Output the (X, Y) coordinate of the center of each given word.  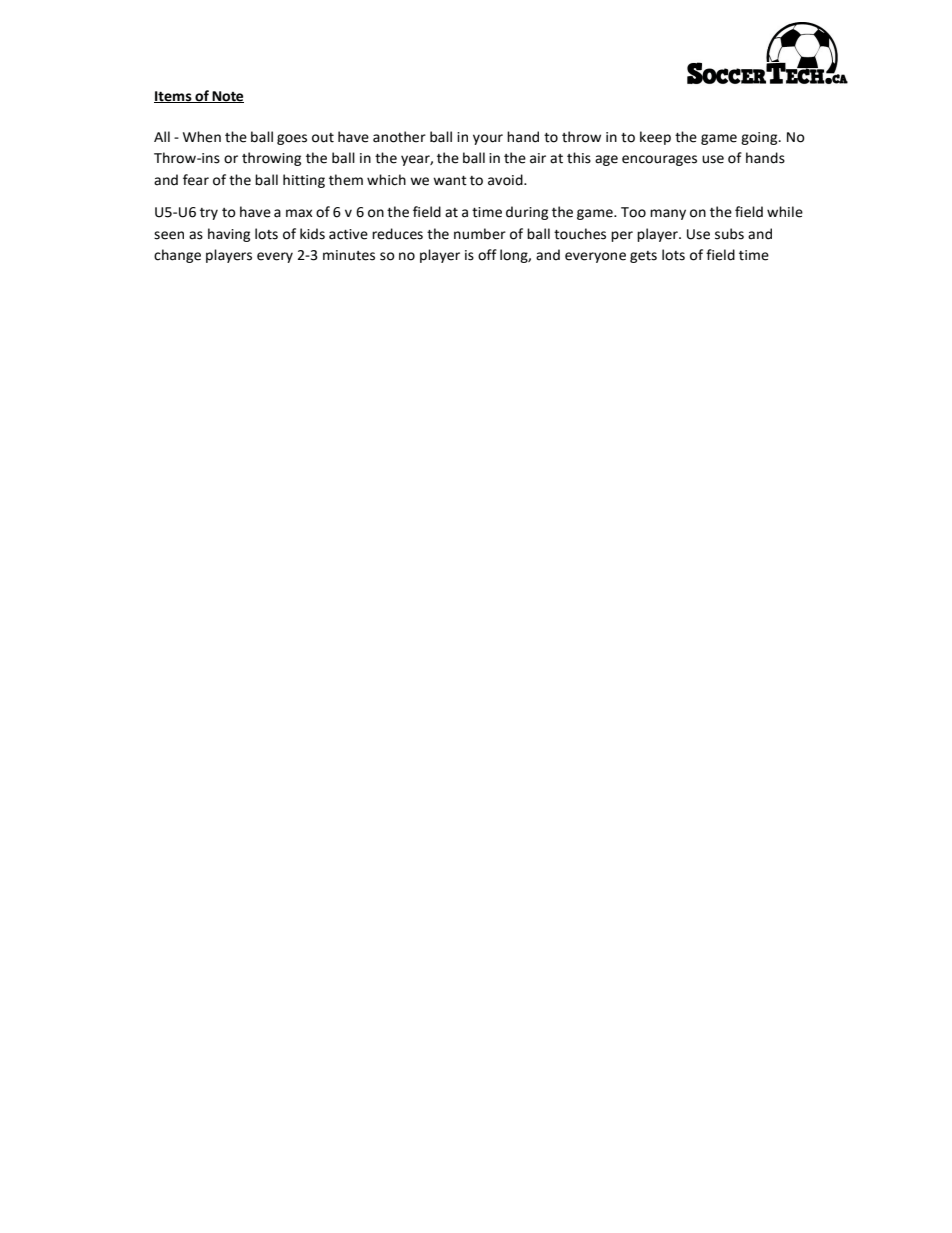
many (668, 214)
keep (655, 138)
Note (227, 97)
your (488, 139)
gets (643, 257)
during (527, 213)
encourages (659, 160)
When (202, 137)
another (399, 137)
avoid (506, 180)
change (177, 256)
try (209, 214)
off (487, 255)
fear (196, 180)
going (760, 138)
